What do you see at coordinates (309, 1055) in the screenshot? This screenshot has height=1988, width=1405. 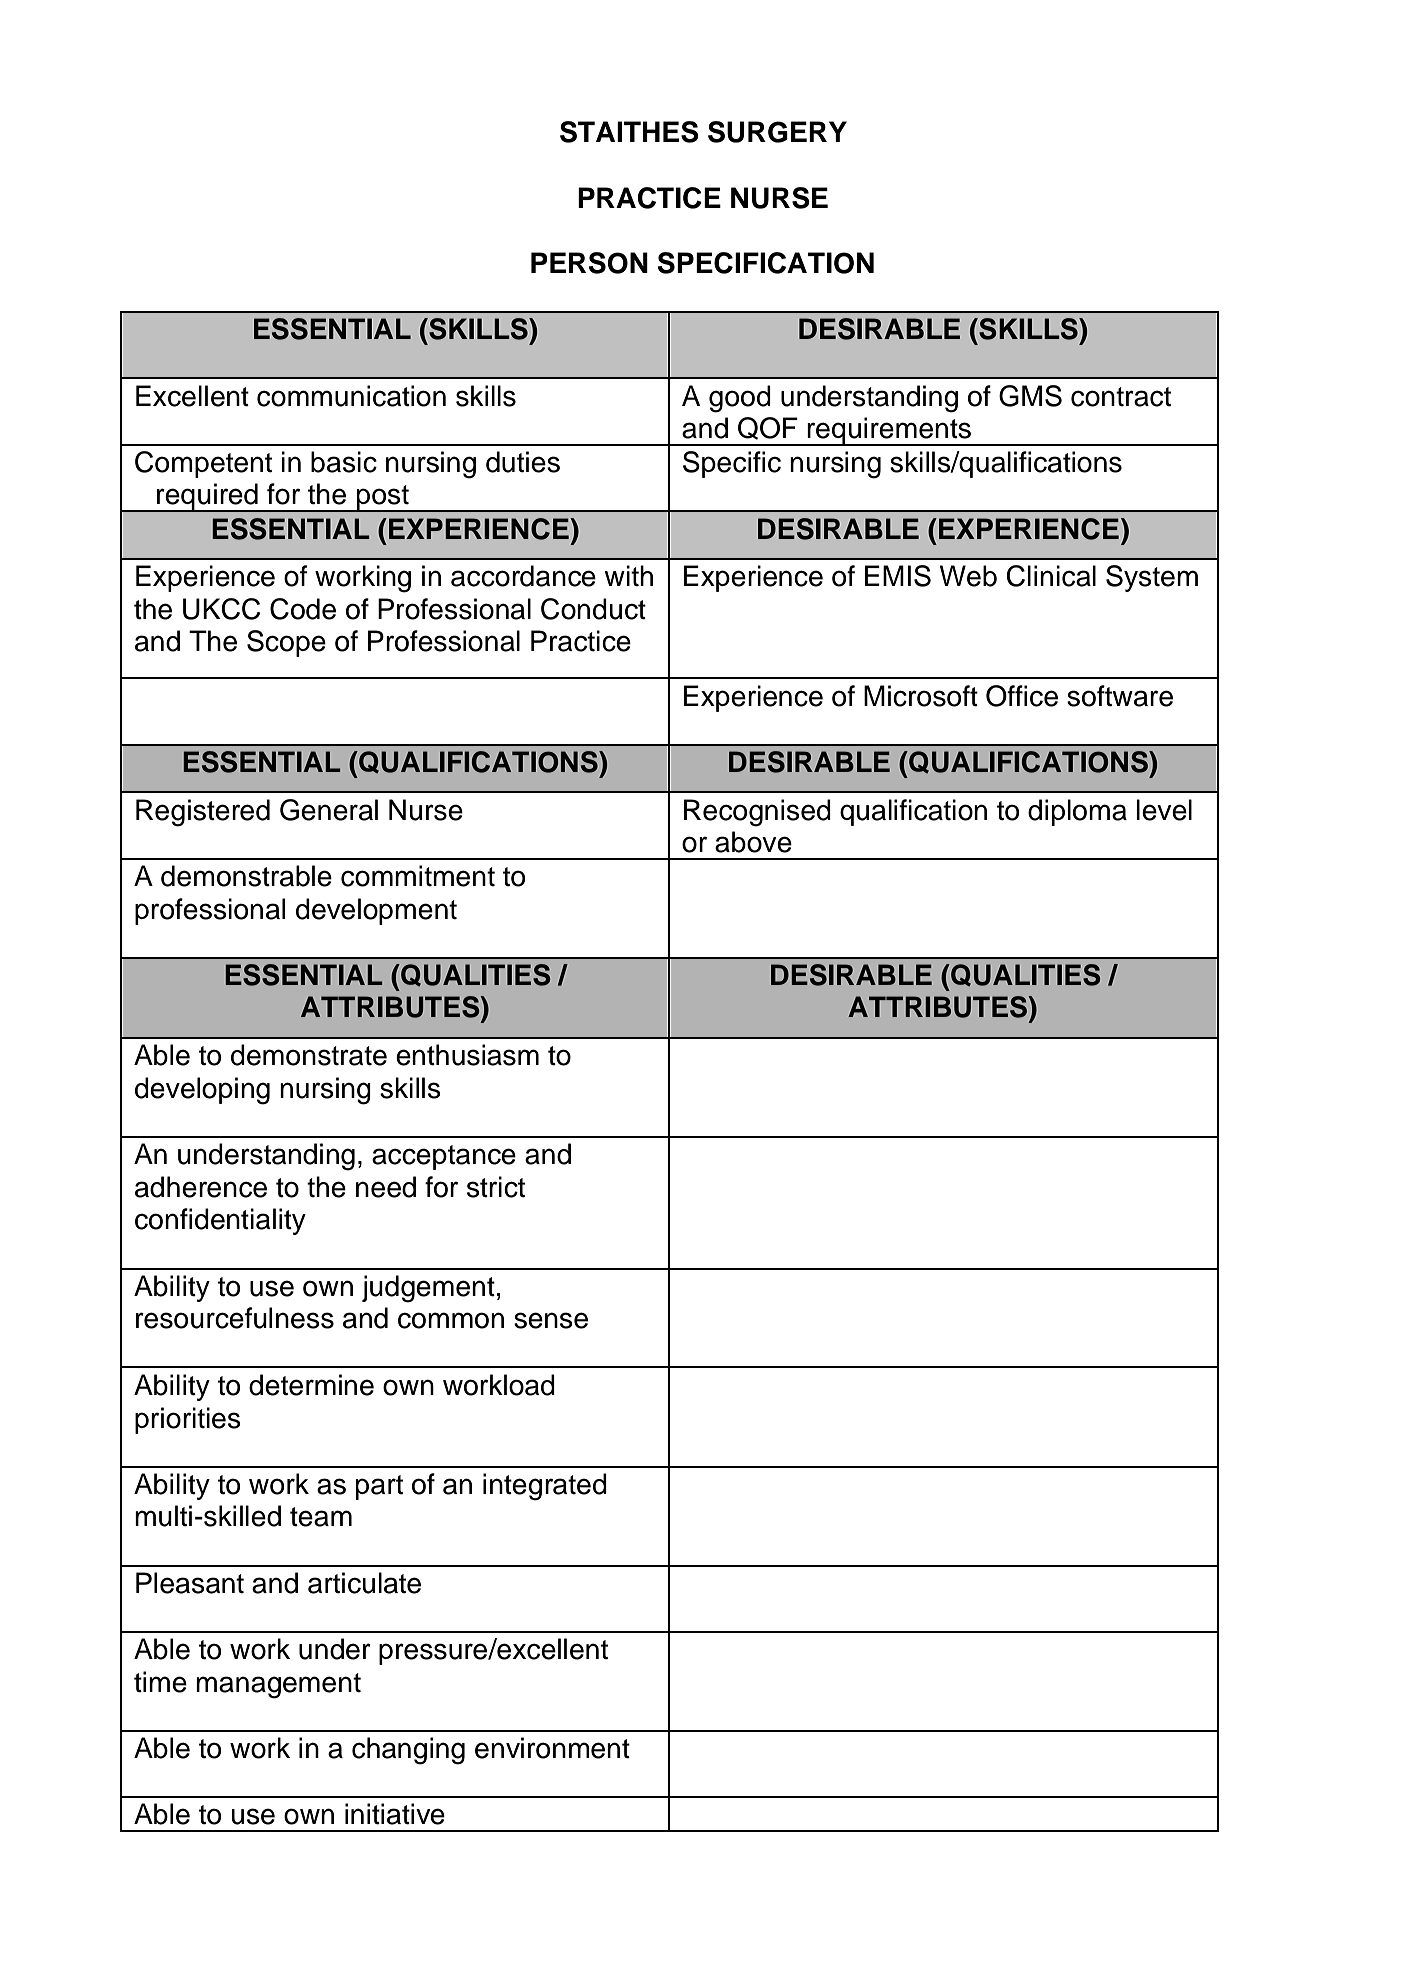 I see `demonstrate` at bounding box center [309, 1055].
